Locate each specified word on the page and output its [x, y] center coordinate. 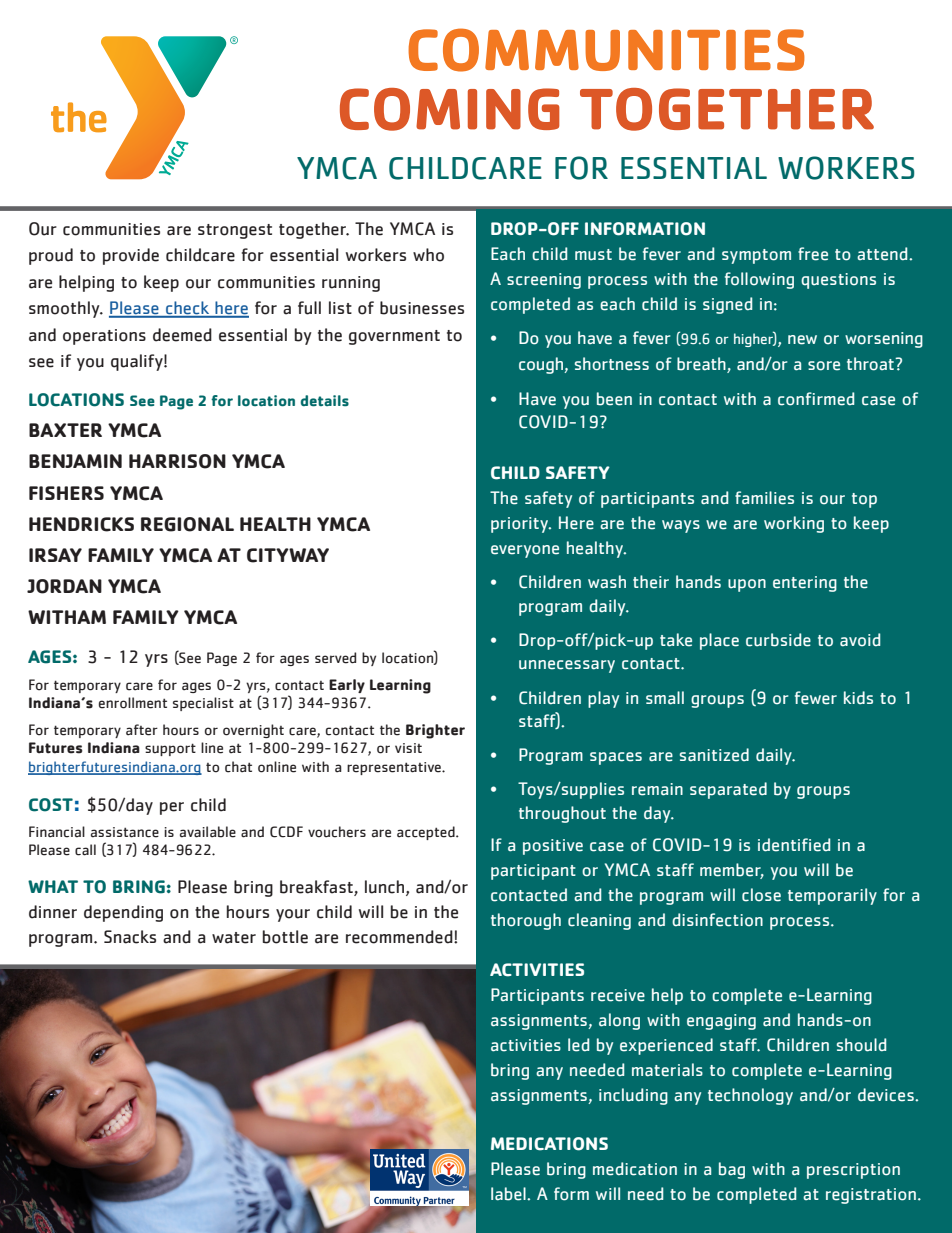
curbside [778, 640]
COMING [450, 109]
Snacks [130, 937]
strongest [235, 231]
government [394, 337]
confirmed [816, 399]
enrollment [133, 703]
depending [123, 913]
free [813, 254]
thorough [526, 921]
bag [732, 1170]
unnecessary [567, 666]
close [761, 895]
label [509, 1194]
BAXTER [65, 430]
